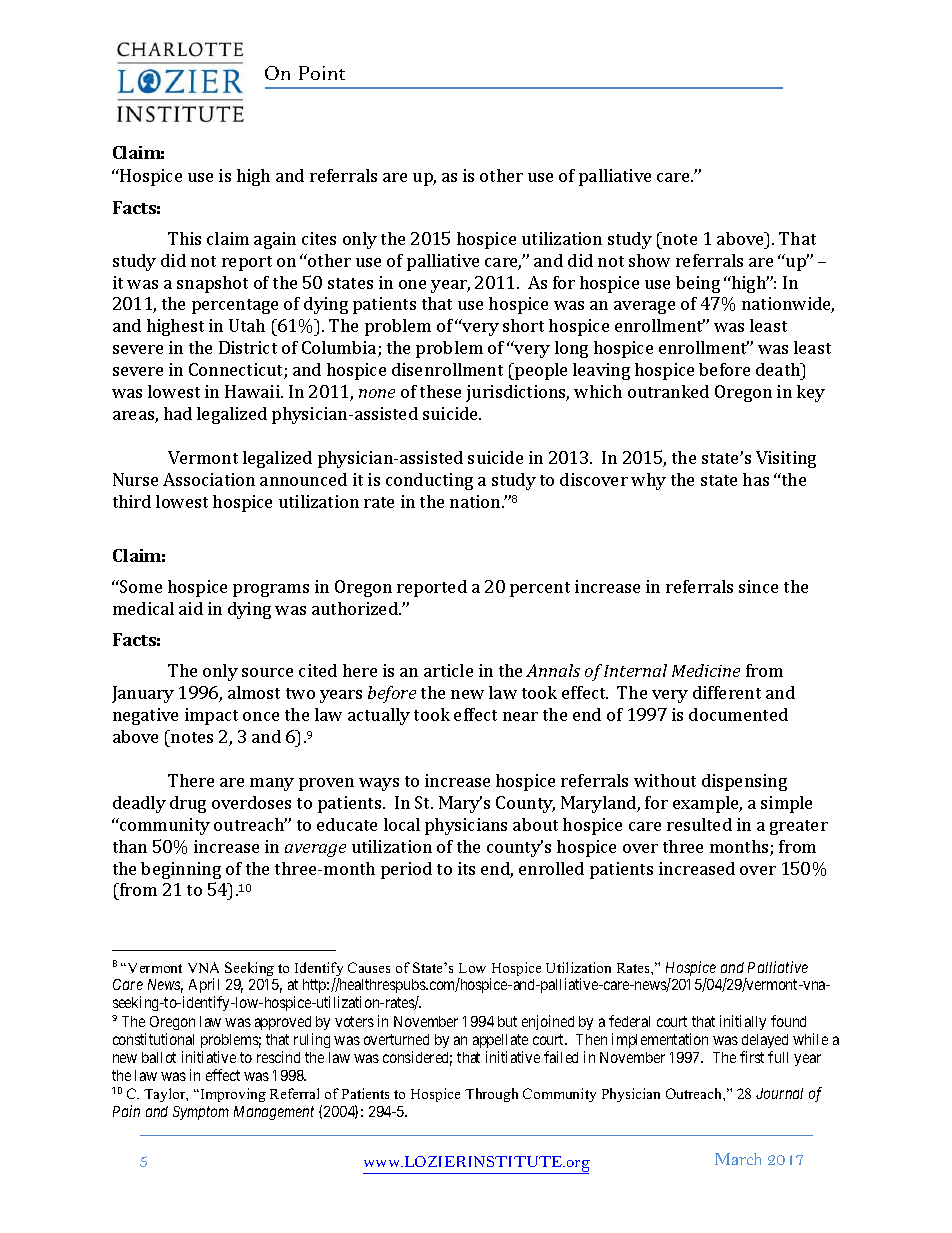  I want to click on death, so click(779, 369).
